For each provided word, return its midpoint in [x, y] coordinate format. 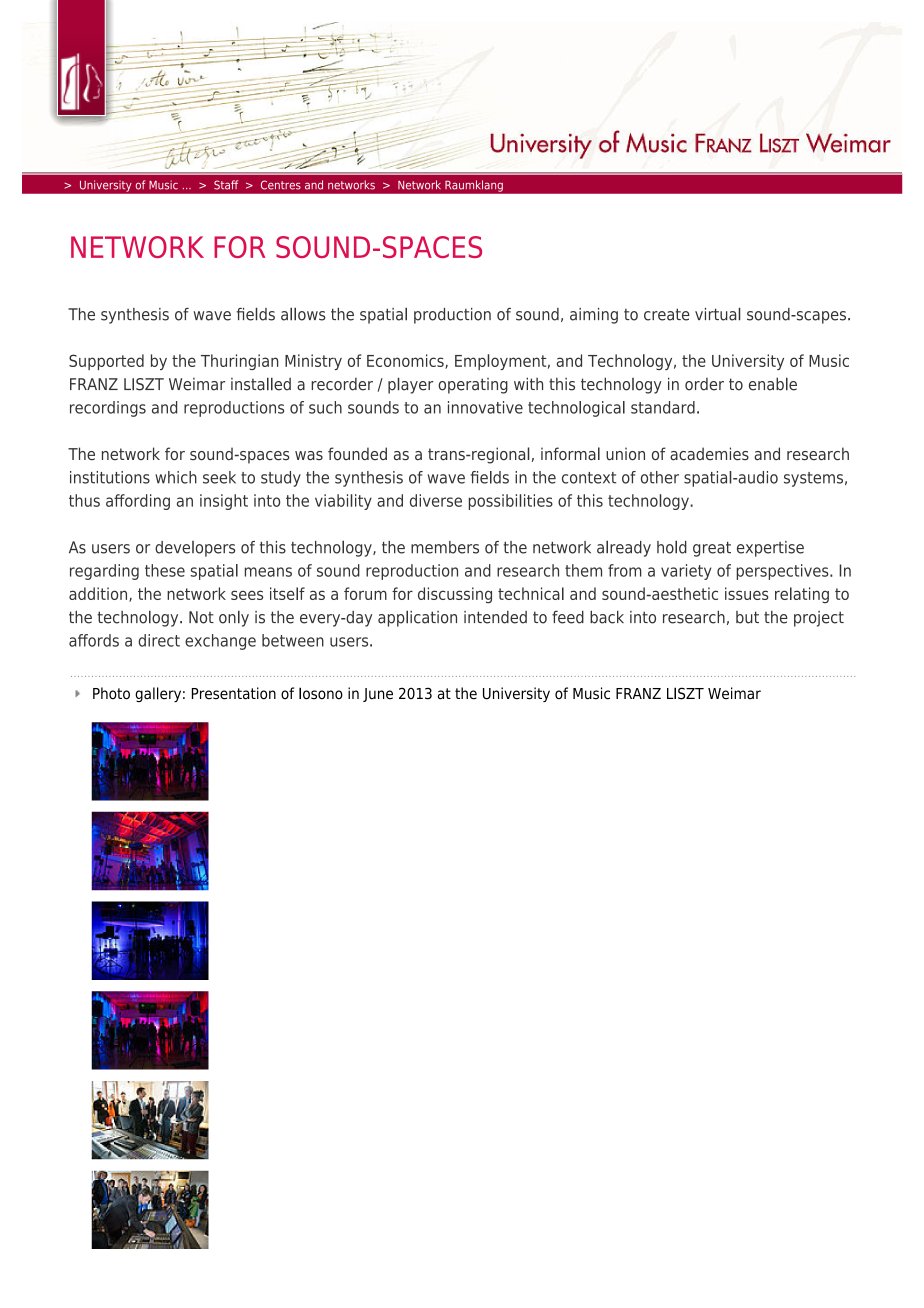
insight [224, 502]
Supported [106, 362]
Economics [406, 361]
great [712, 549]
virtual [718, 314]
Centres [281, 185]
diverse [436, 500]
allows [303, 314]
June [378, 695]
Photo [111, 693]
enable [773, 384]
